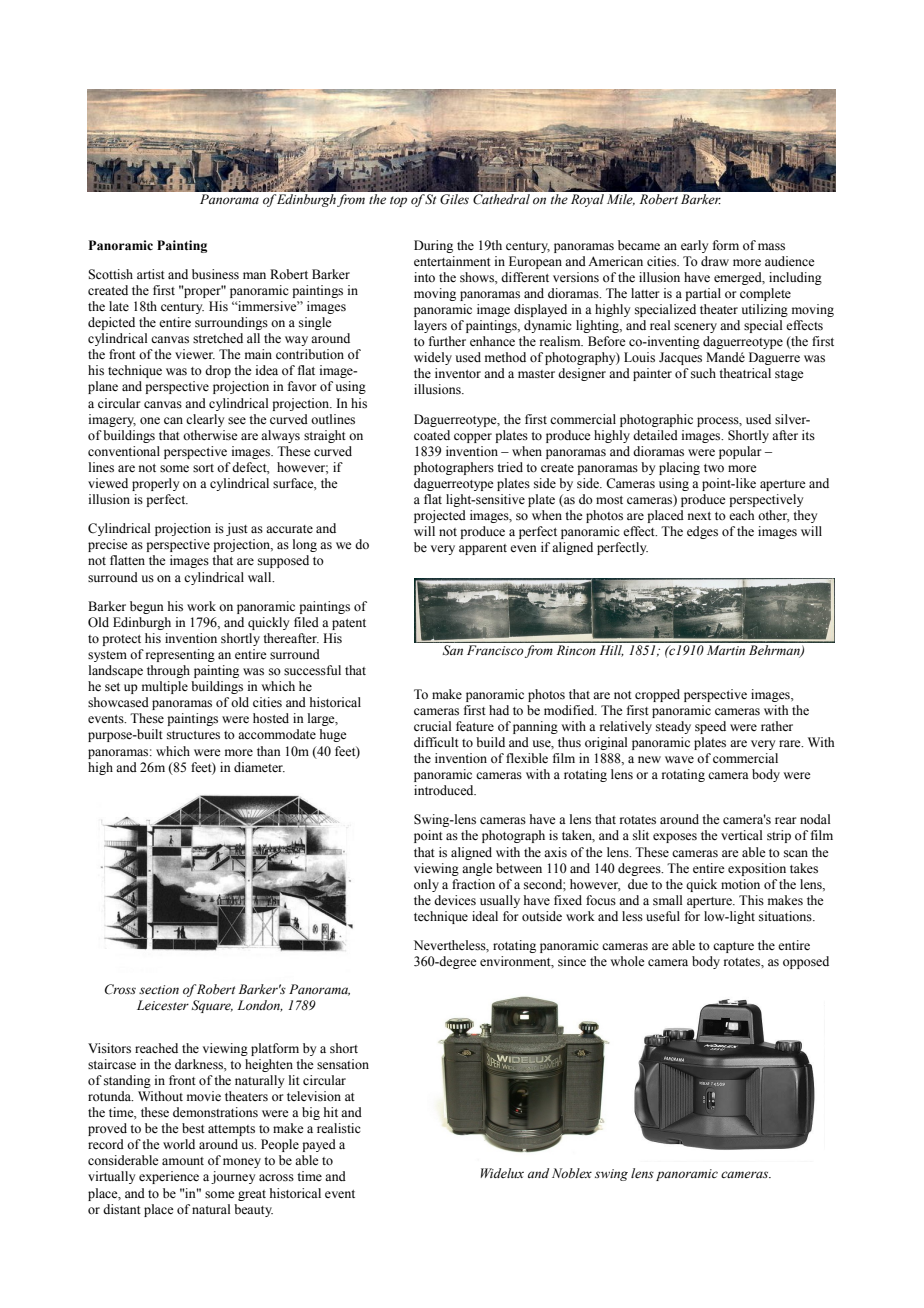  Describe the element at coordinates (433, 246) in the page. I see `During` at that location.
